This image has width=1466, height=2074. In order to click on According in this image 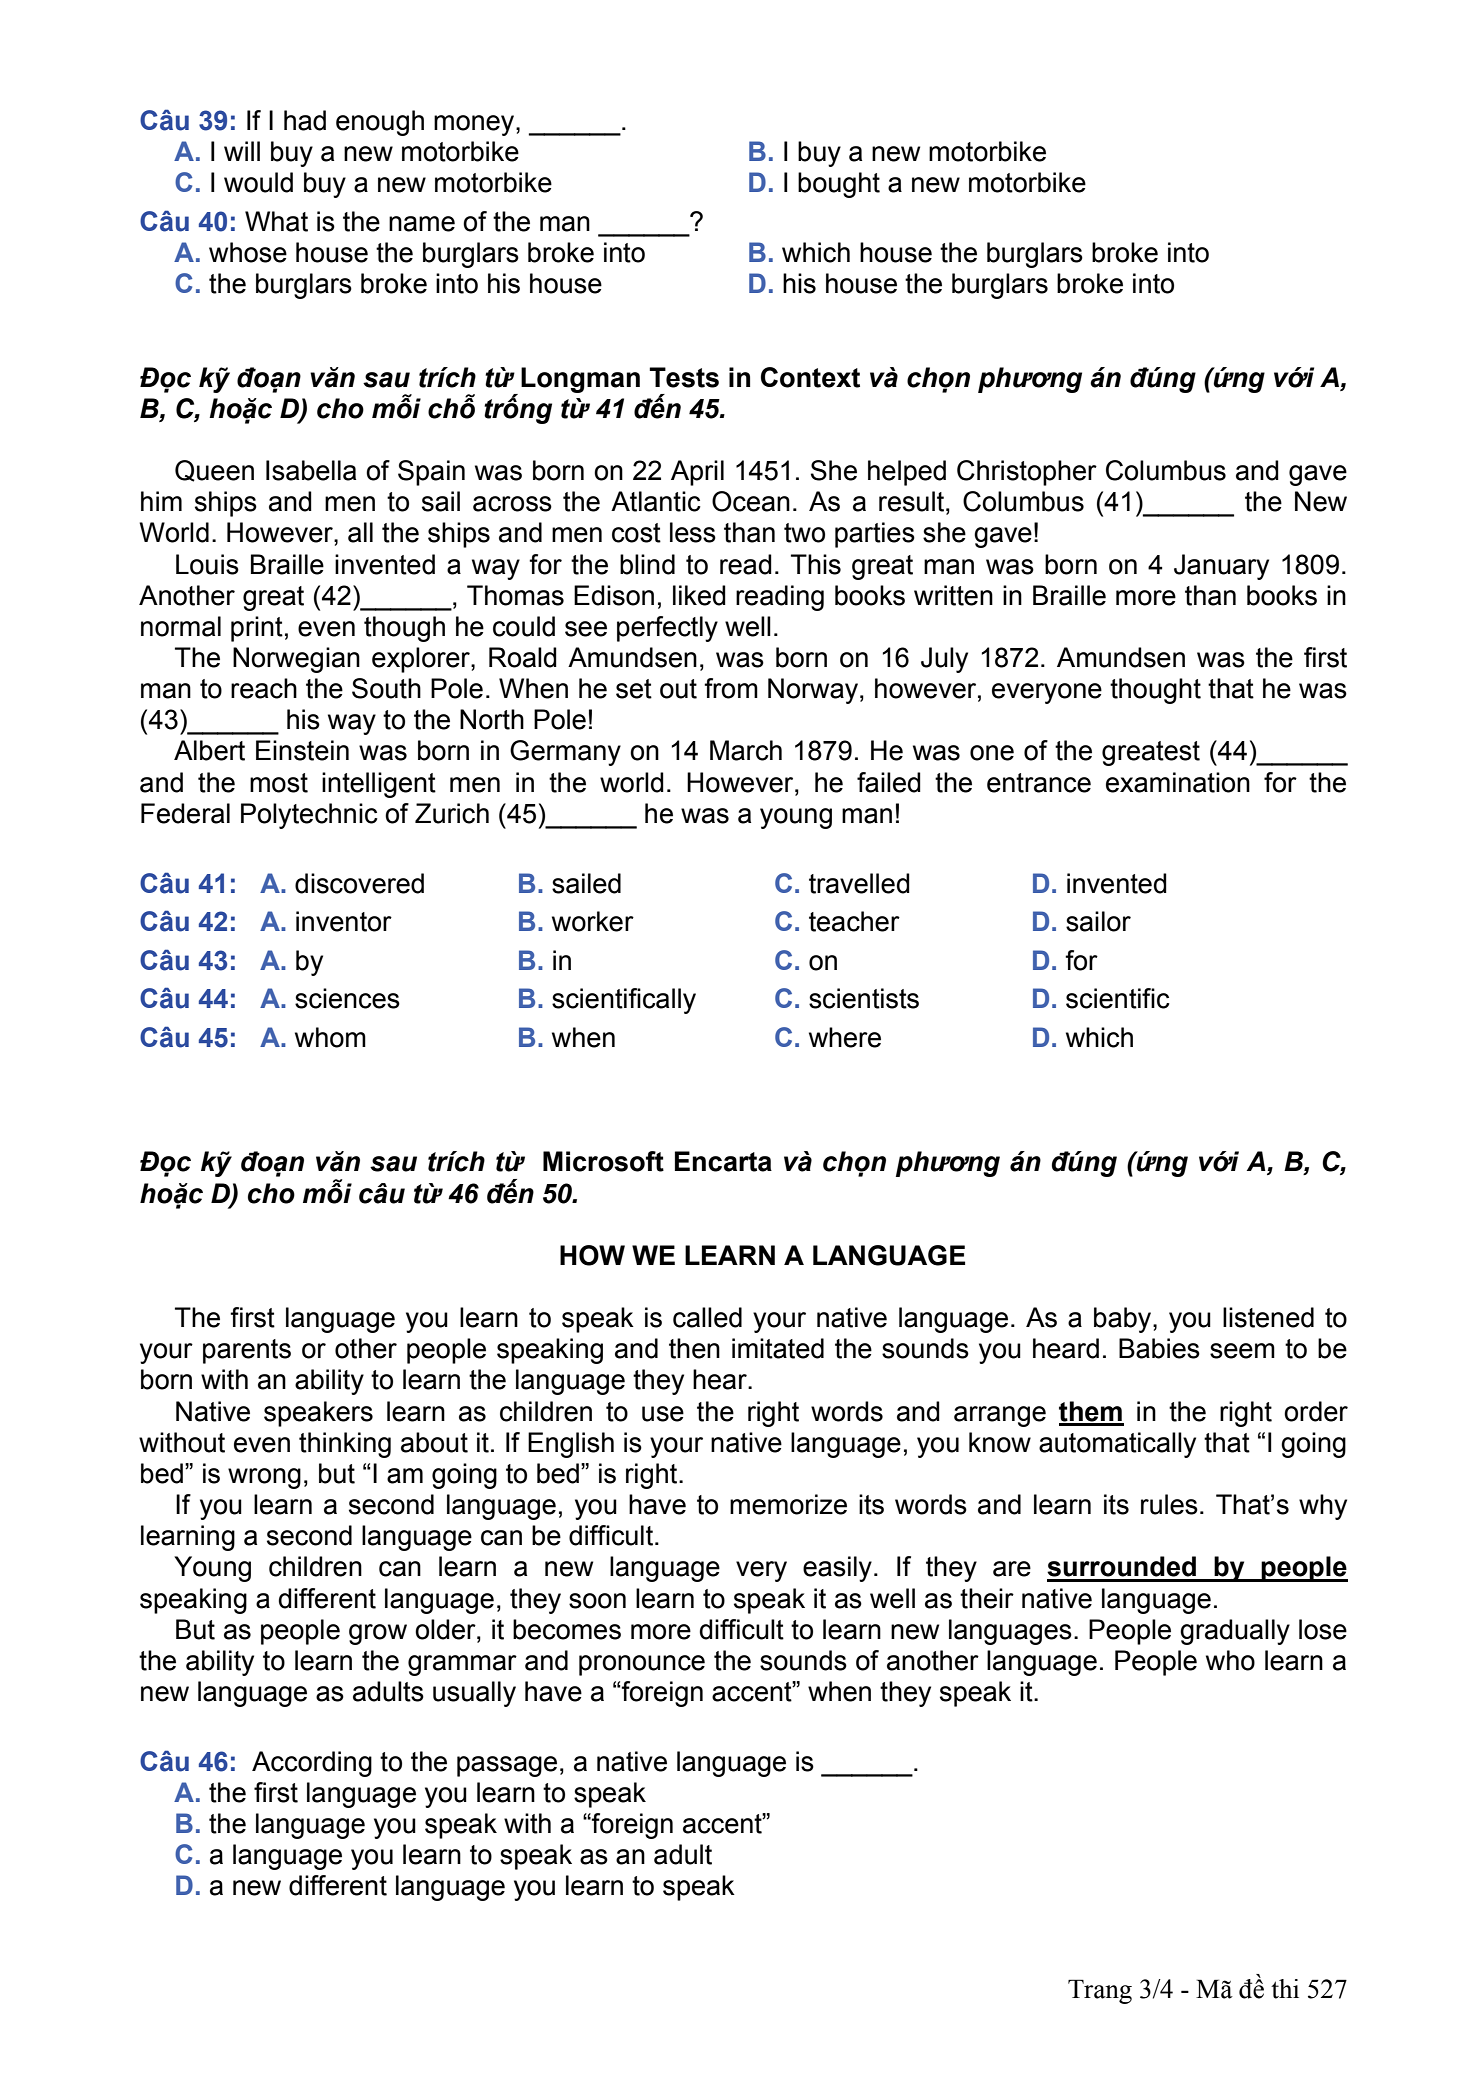, I will do `click(312, 1764)`.
